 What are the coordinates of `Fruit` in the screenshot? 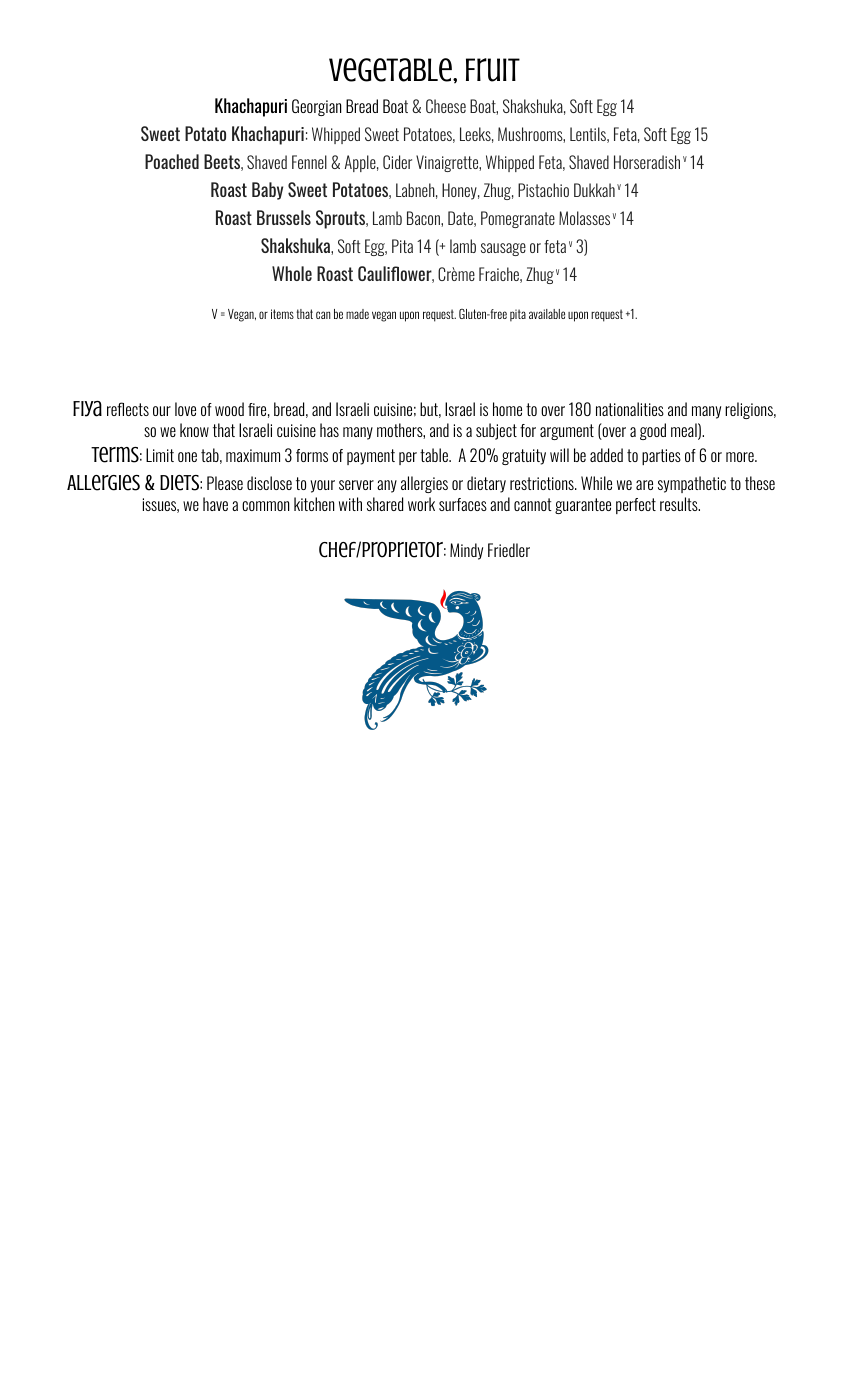 It's located at (493, 70).
